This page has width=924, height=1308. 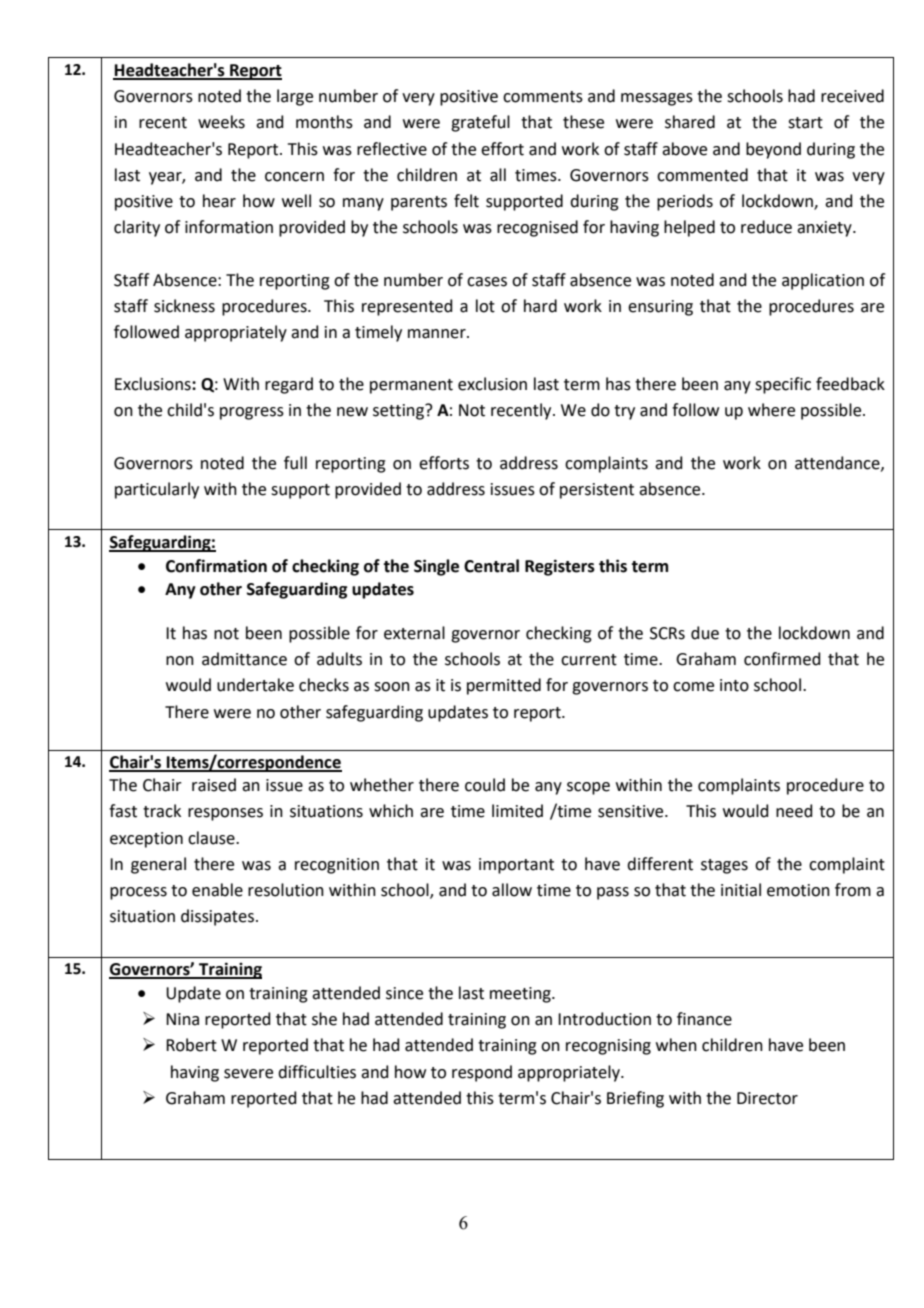 What do you see at coordinates (399, 412) in the page?
I see `setting` at bounding box center [399, 412].
